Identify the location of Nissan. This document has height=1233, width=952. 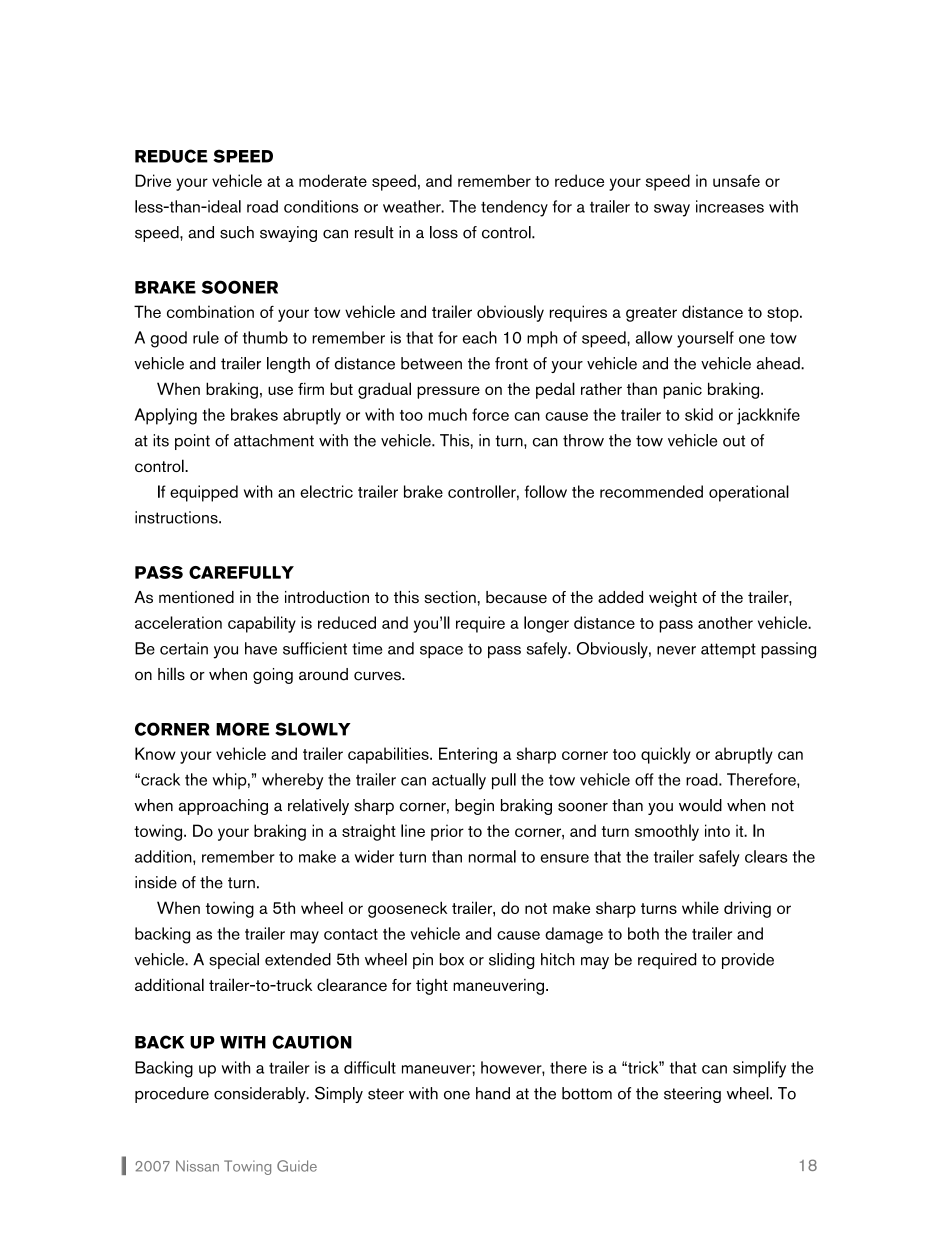
(197, 1166).
